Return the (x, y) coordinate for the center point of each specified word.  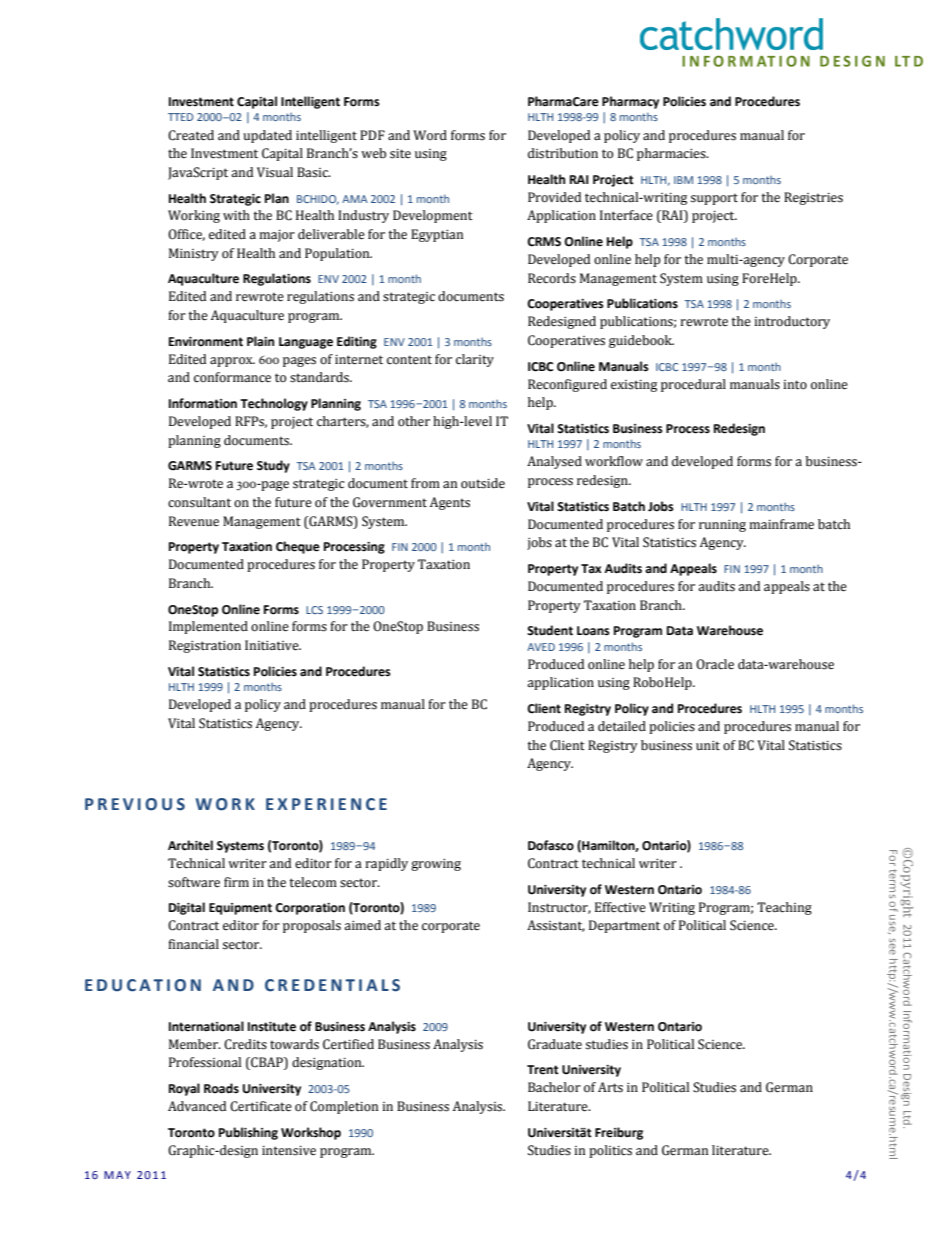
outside (483, 483)
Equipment (240, 909)
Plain (260, 341)
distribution (563, 153)
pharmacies (672, 154)
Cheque (298, 547)
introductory (792, 322)
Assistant (556, 926)
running (722, 526)
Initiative (273, 645)
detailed (622, 726)
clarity (475, 360)
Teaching (784, 908)
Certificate (261, 1106)
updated (267, 136)
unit (708, 745)
